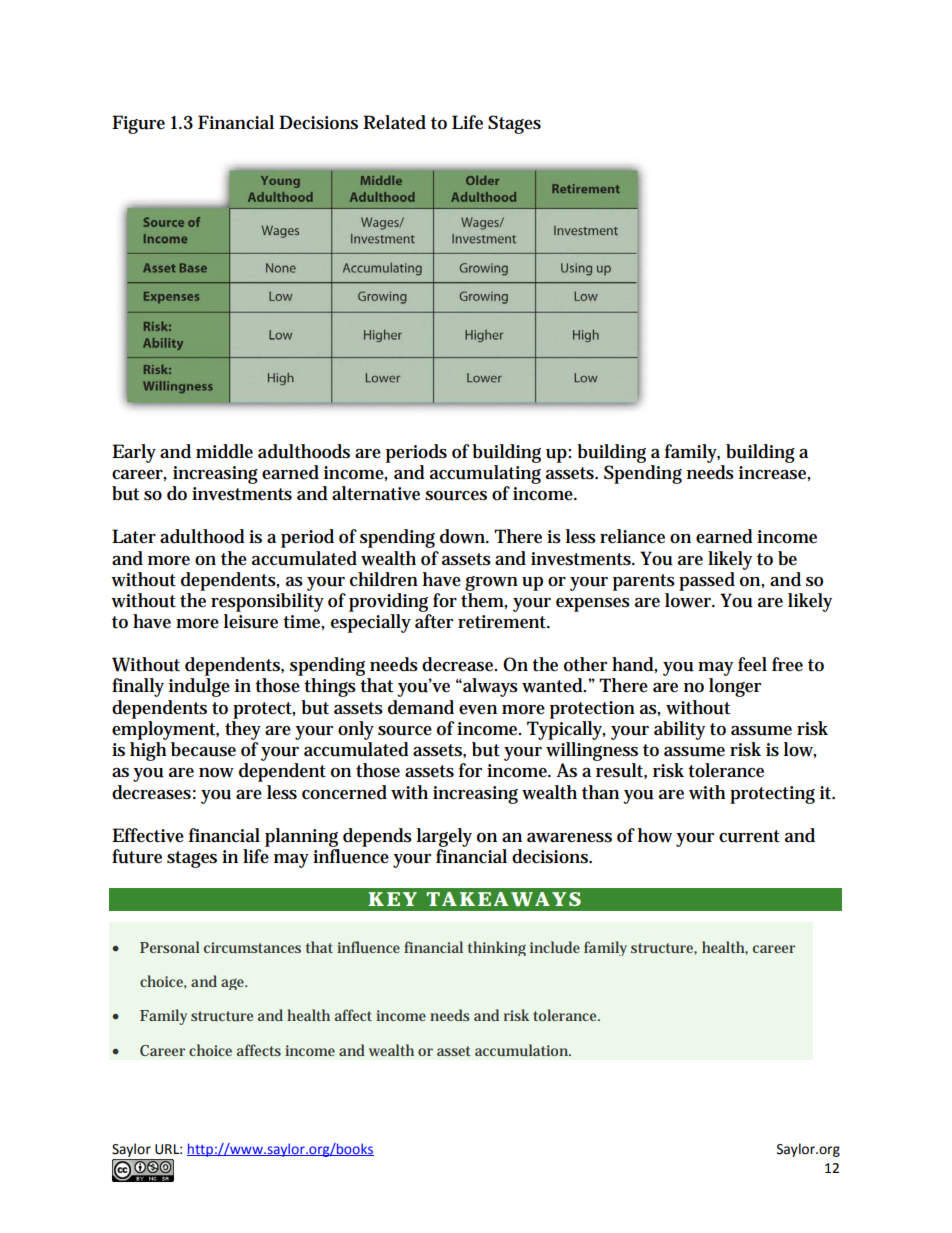 Image resolution: width=952 pixels, height=1233 pixels. What do you see at coordinates (444, 837) in the image?
I see `largely` at bounding box center [444, 837].
